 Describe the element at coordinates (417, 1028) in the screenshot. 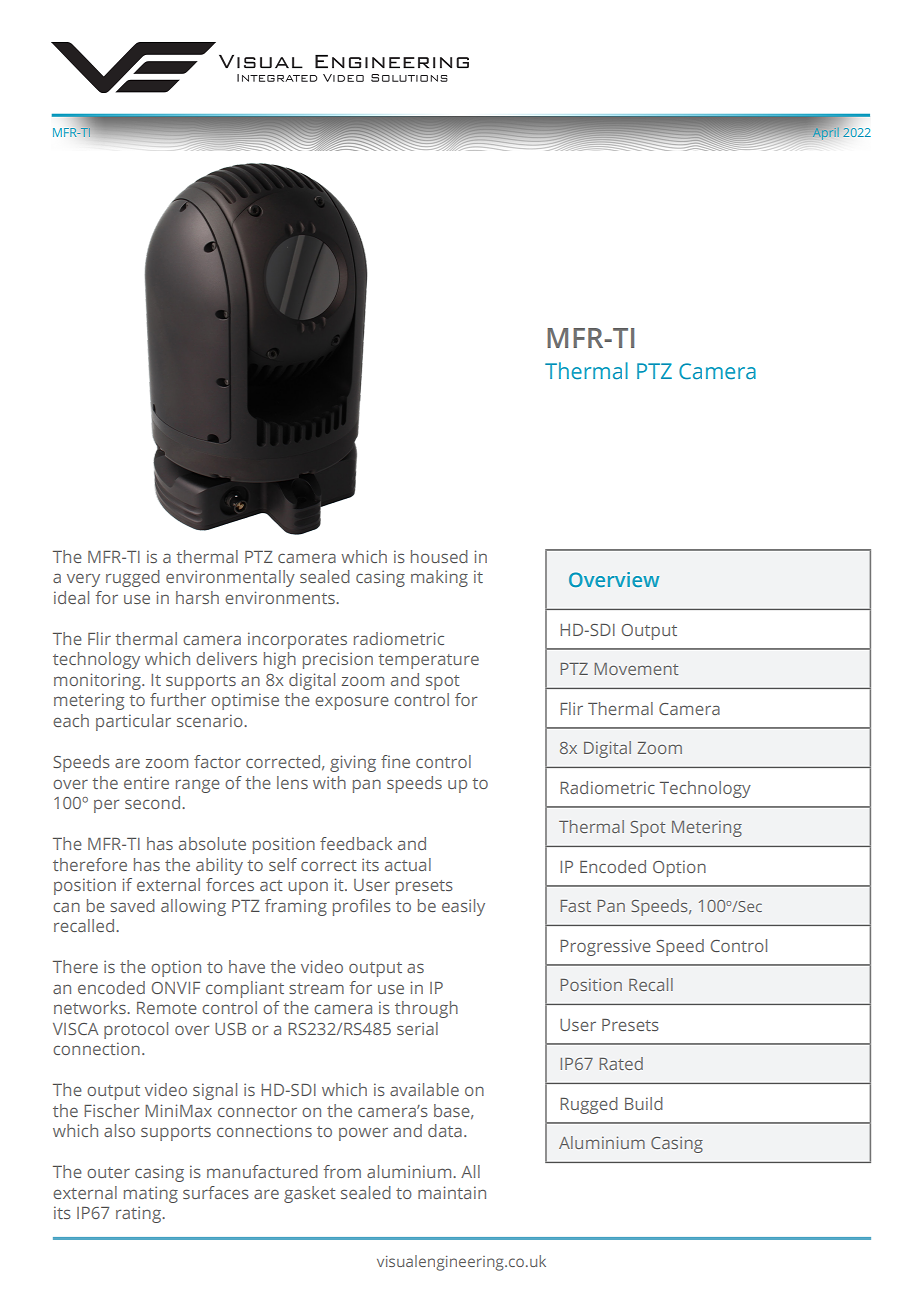

I see `serial` at that location.
